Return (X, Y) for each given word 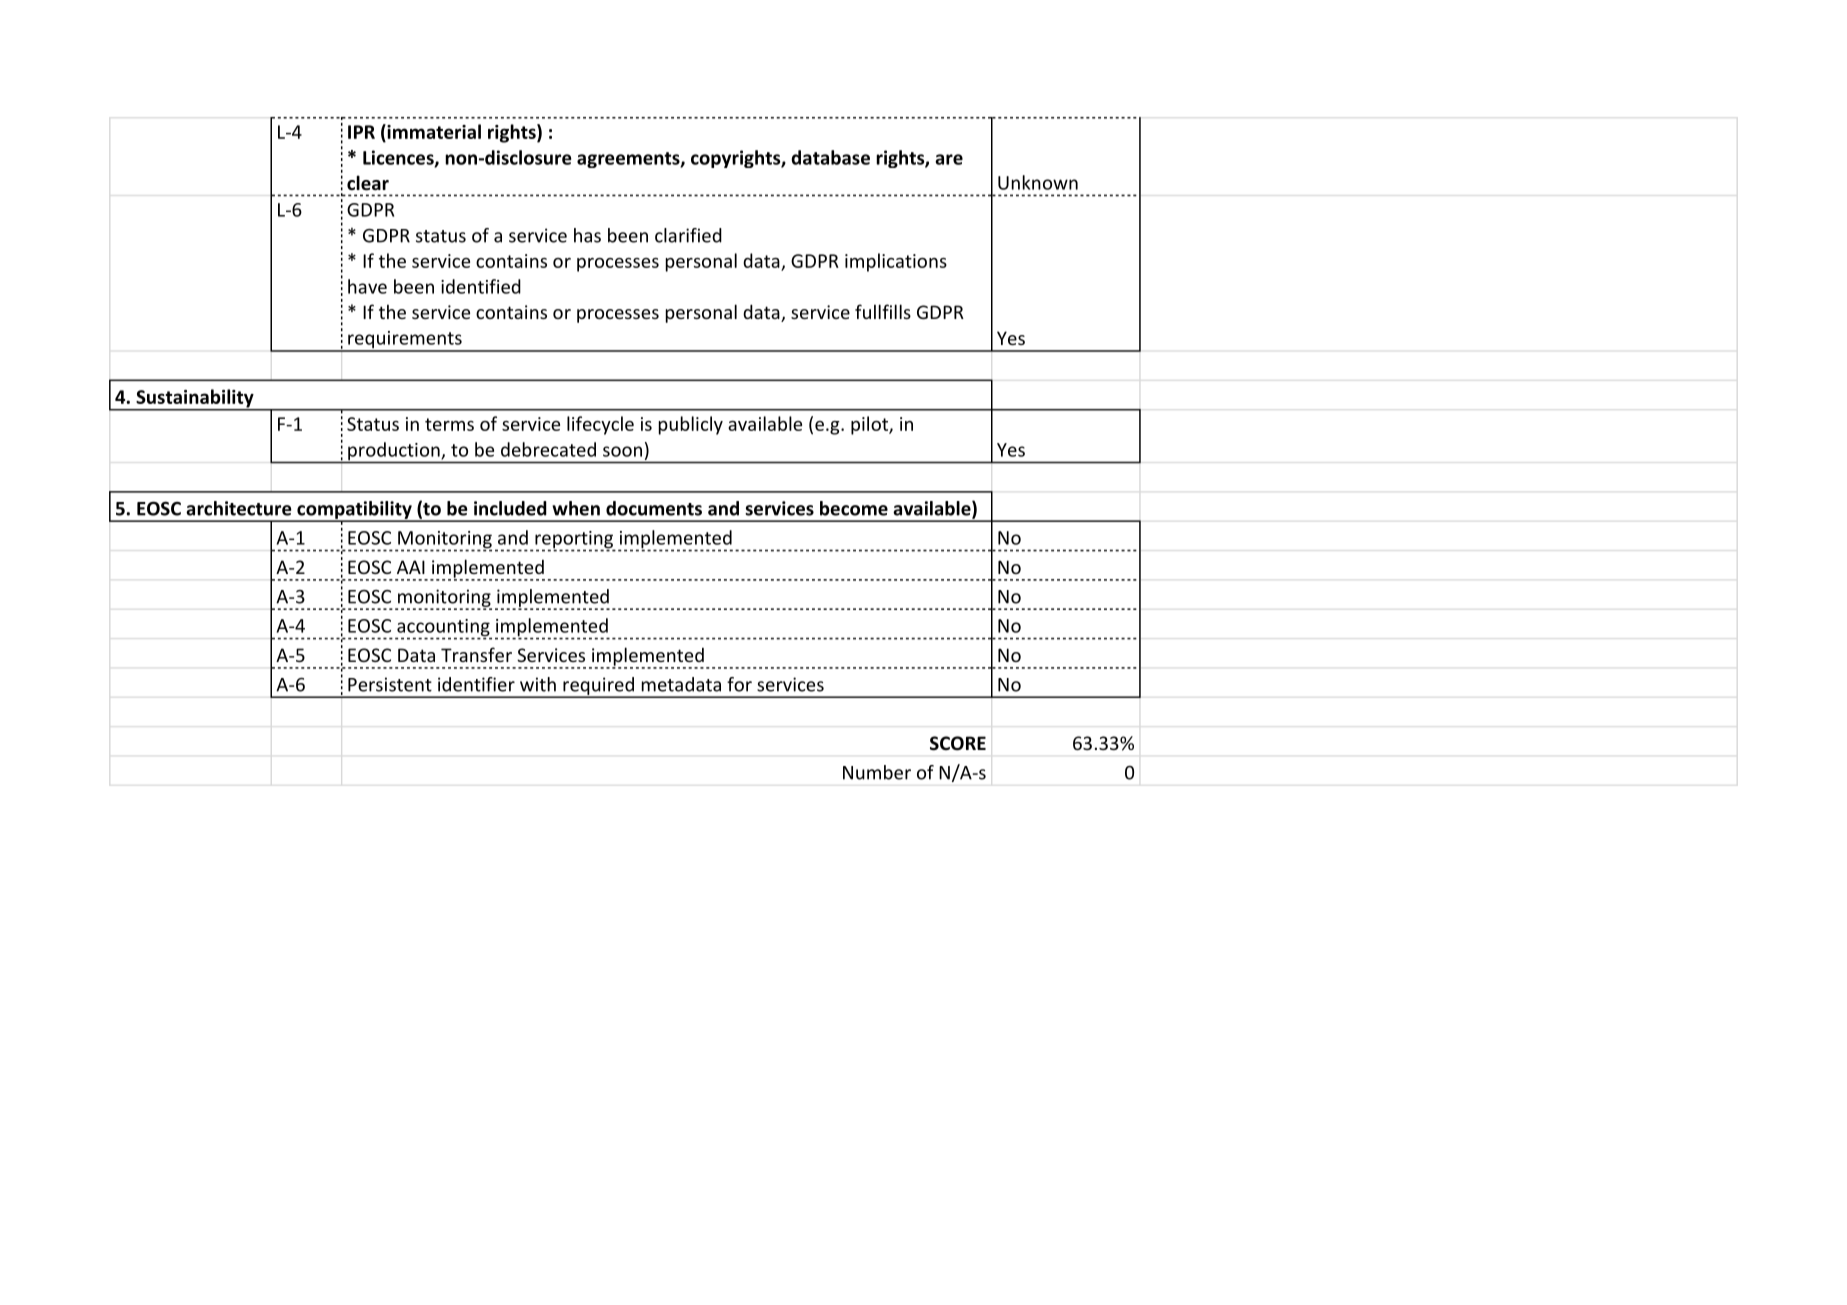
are (949, 159)
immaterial (433, 131)
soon (622, 451)
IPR (361, 132)
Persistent (390, 684)
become (854, 508)
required (598, 687)
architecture (239, 508)
